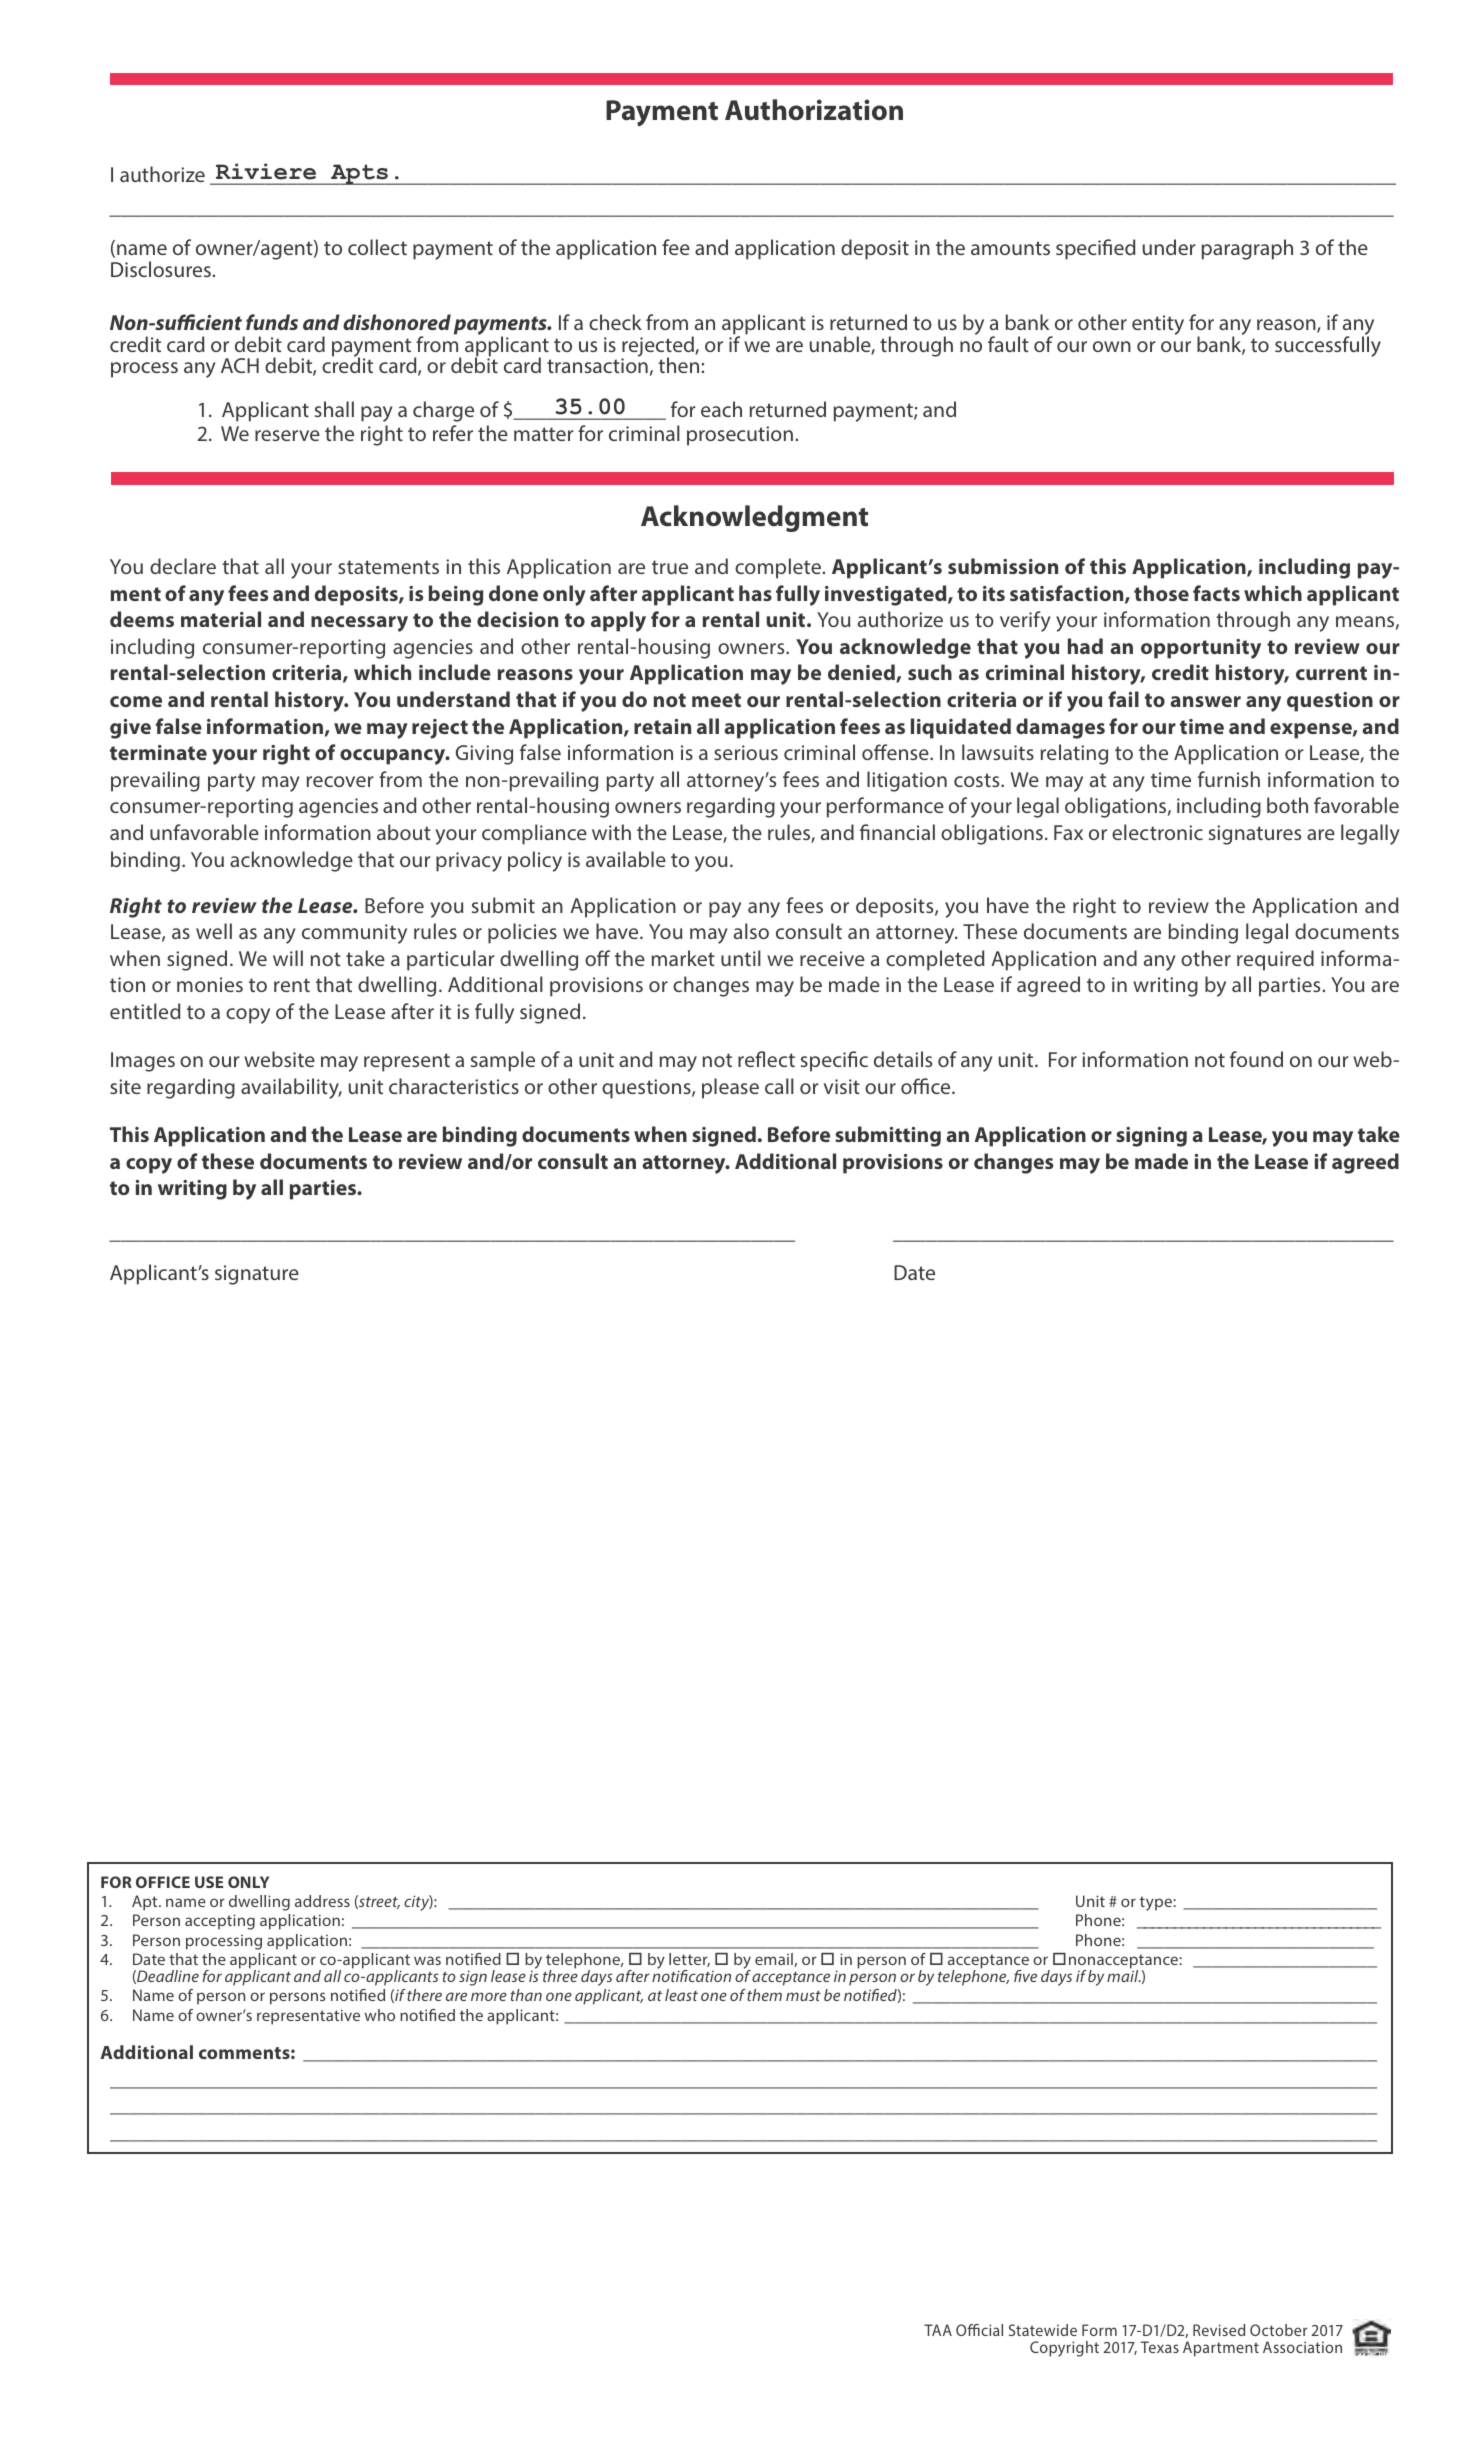  I want to click on will, so click(288, 958).
